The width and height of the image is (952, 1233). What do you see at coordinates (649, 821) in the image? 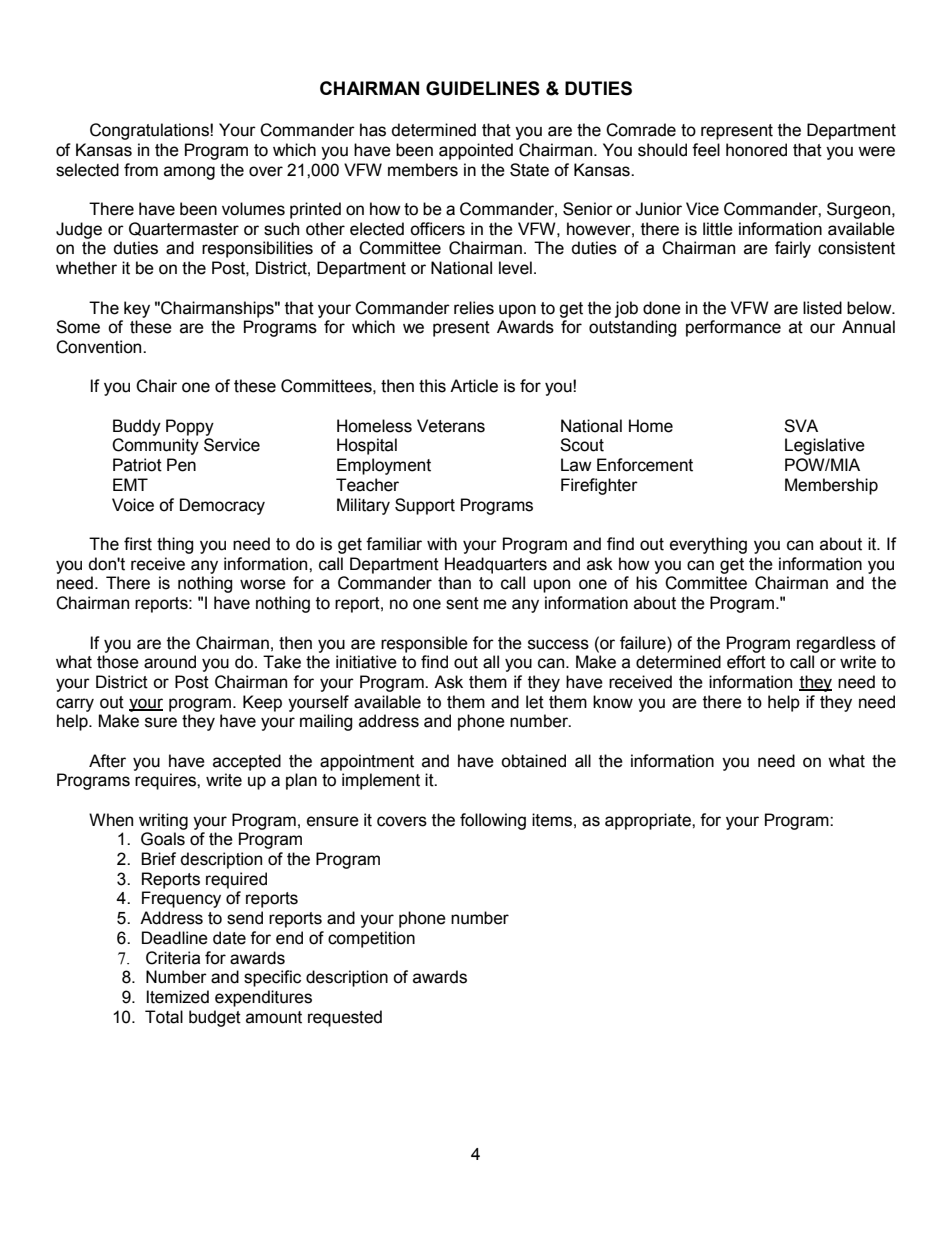
I see `appropriate` at bounding box center [649, 821].
